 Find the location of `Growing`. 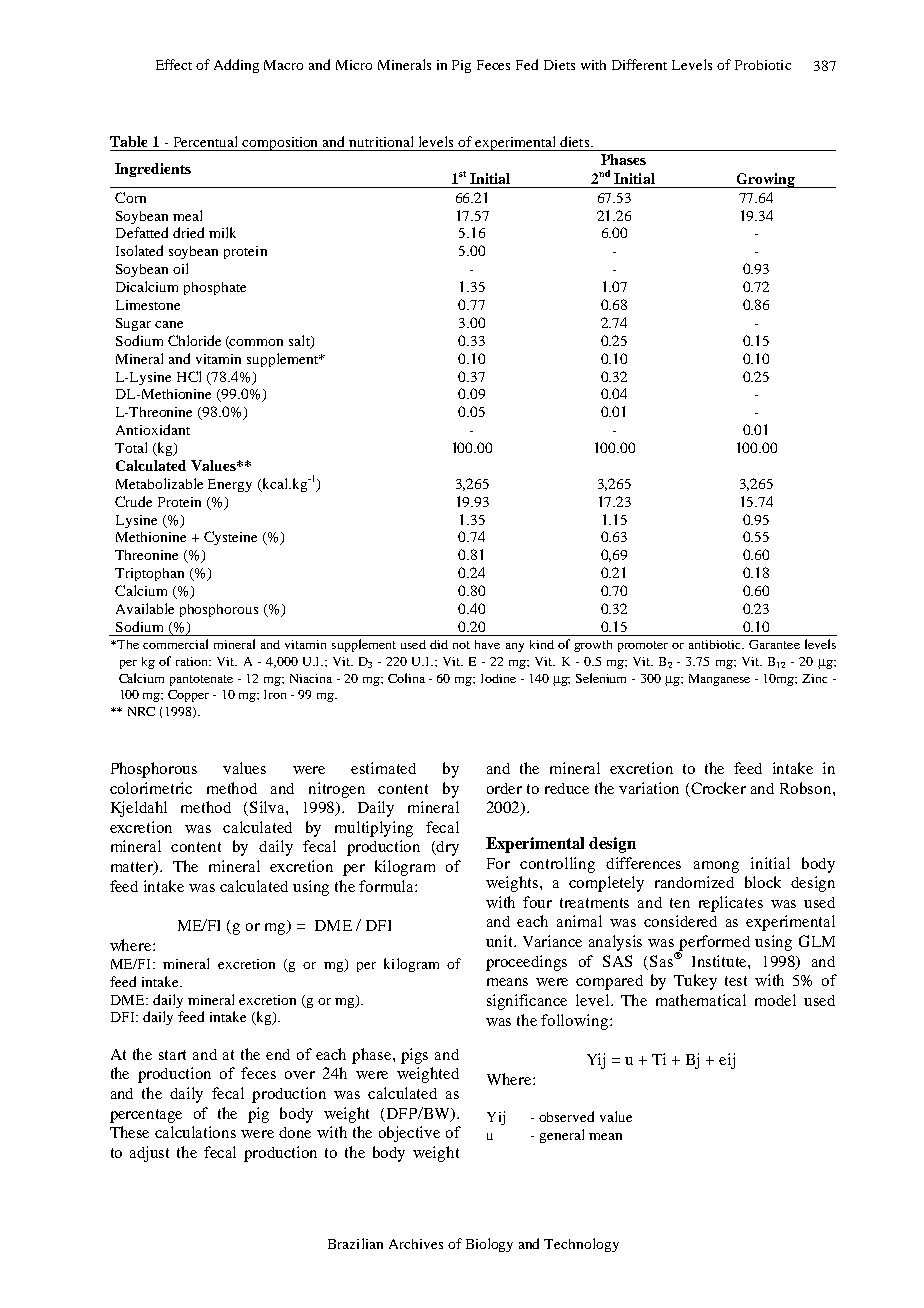

Growing is located at coordinates (765, 180).
